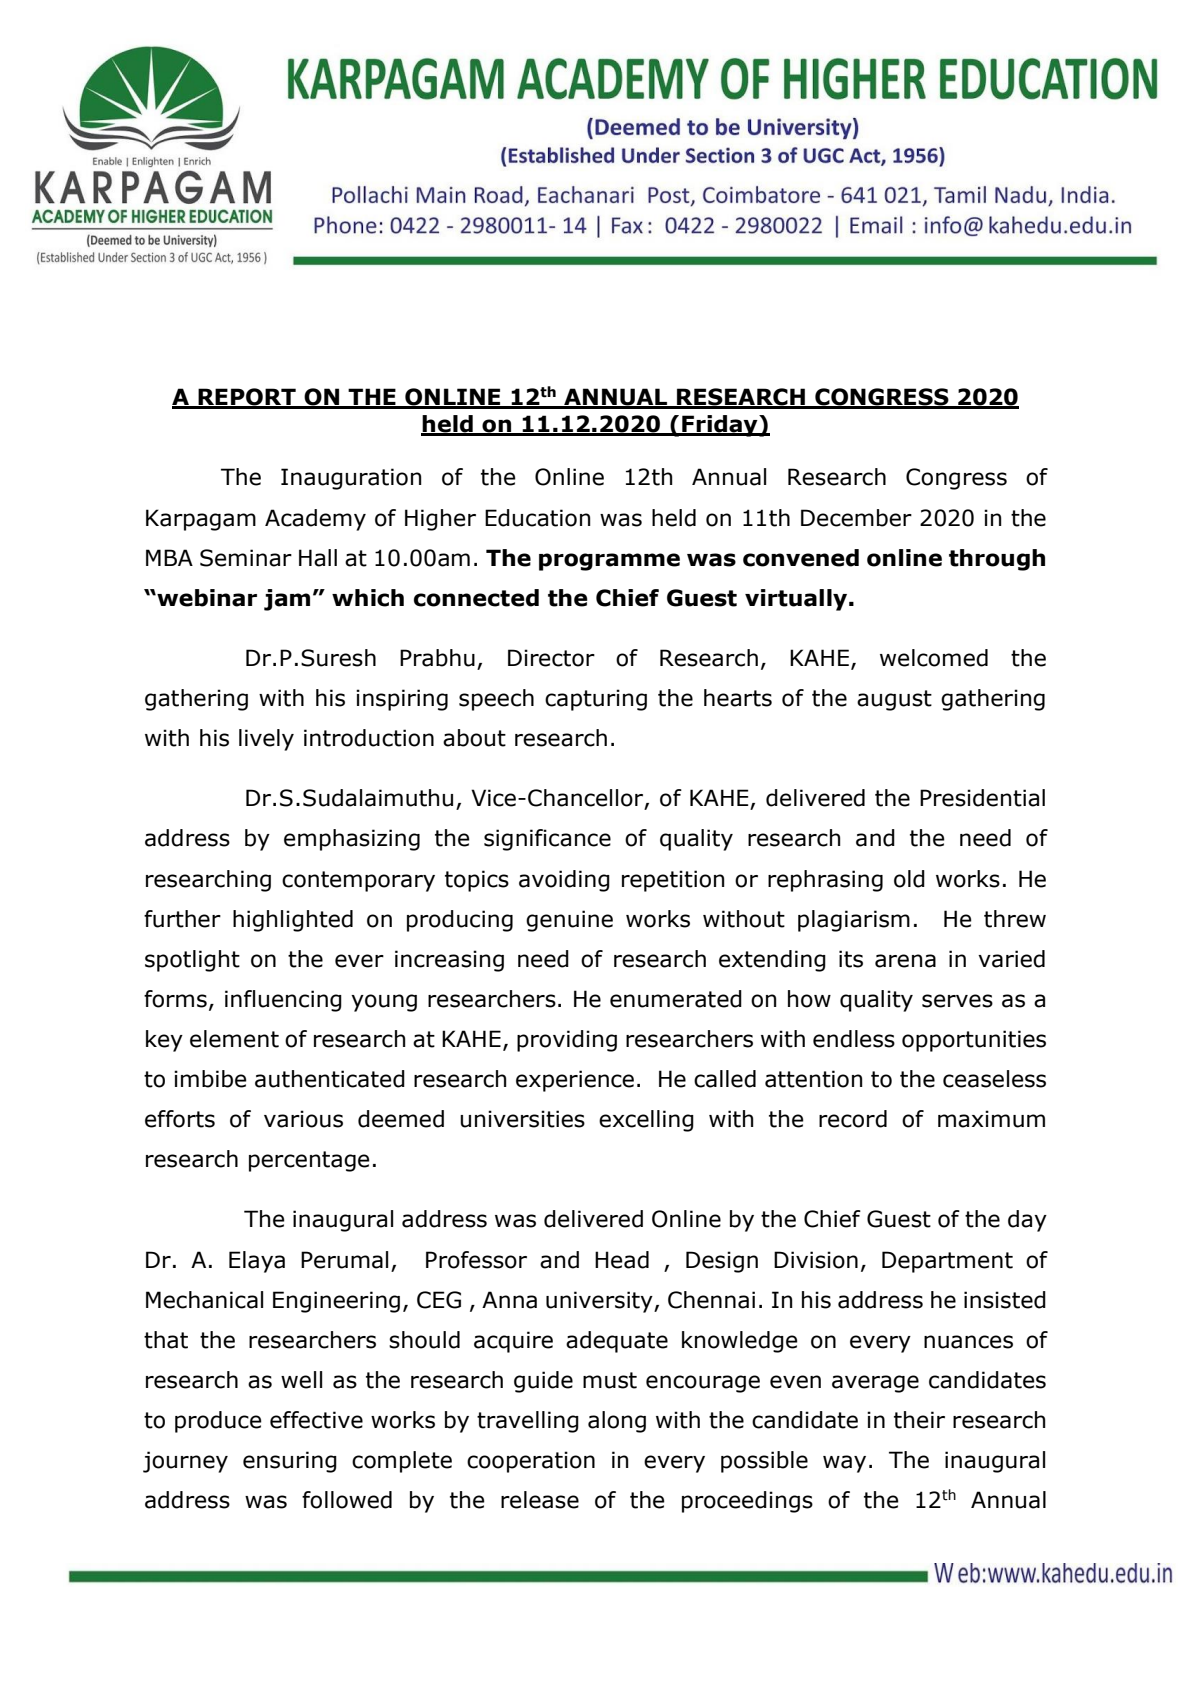  I want to click on REPORT, so click(247, 398).
